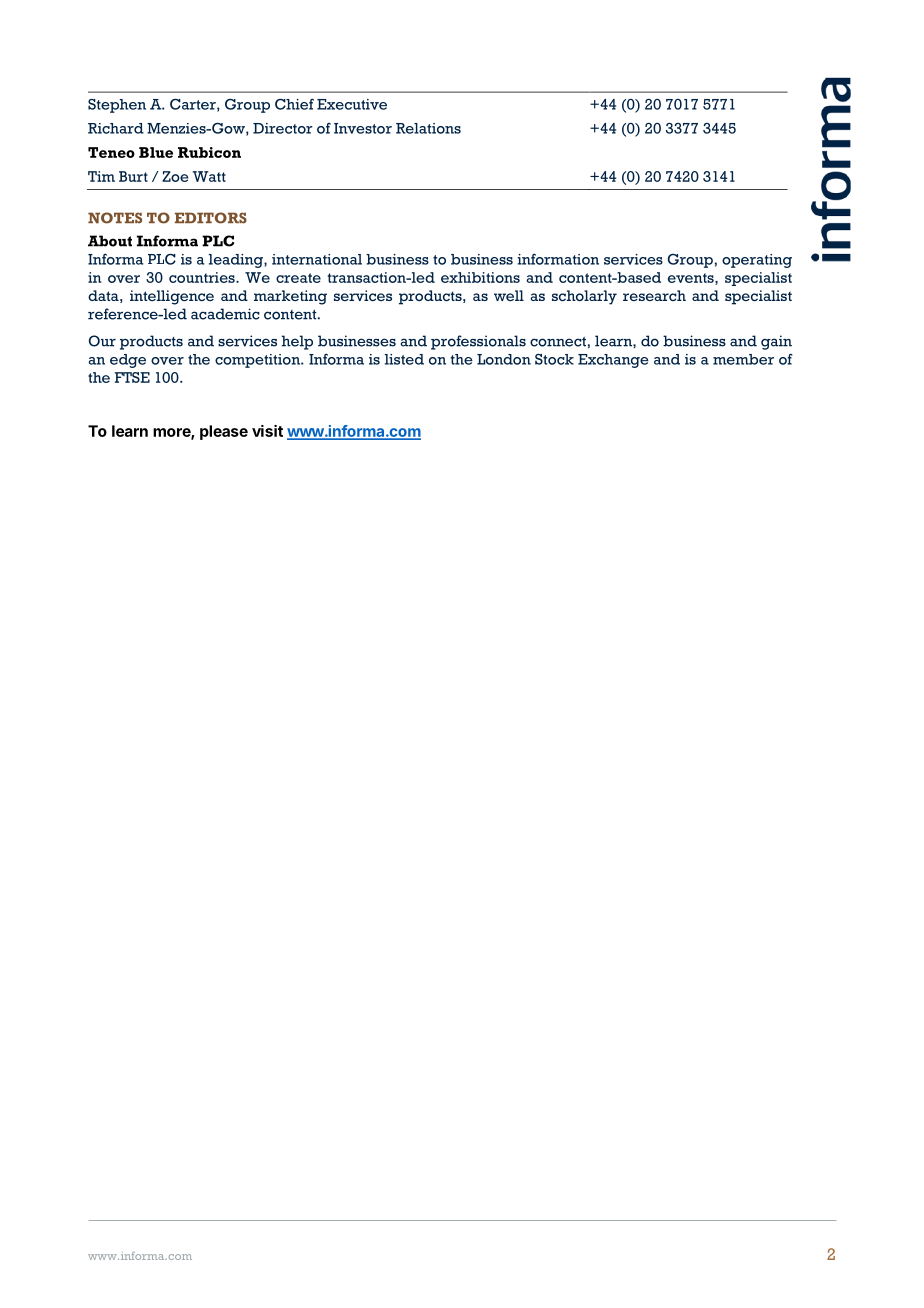 The height and width of the screenshot is (1308, 924). Describe the element at coordinates (267, 431) in the screenshot. I see `visit` at that location.
